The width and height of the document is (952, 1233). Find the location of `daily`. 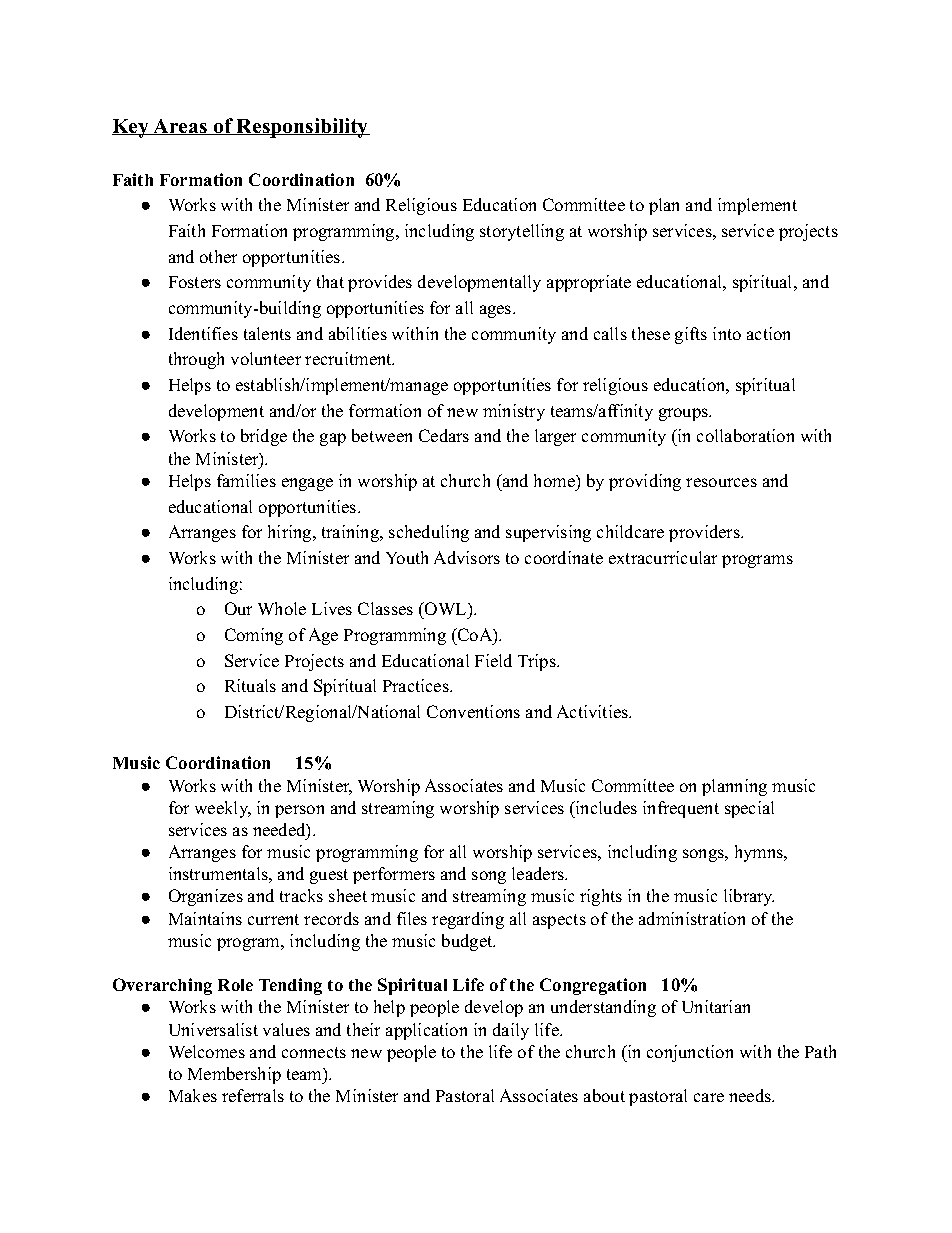

daily is located at coordinates (511, 1031).
